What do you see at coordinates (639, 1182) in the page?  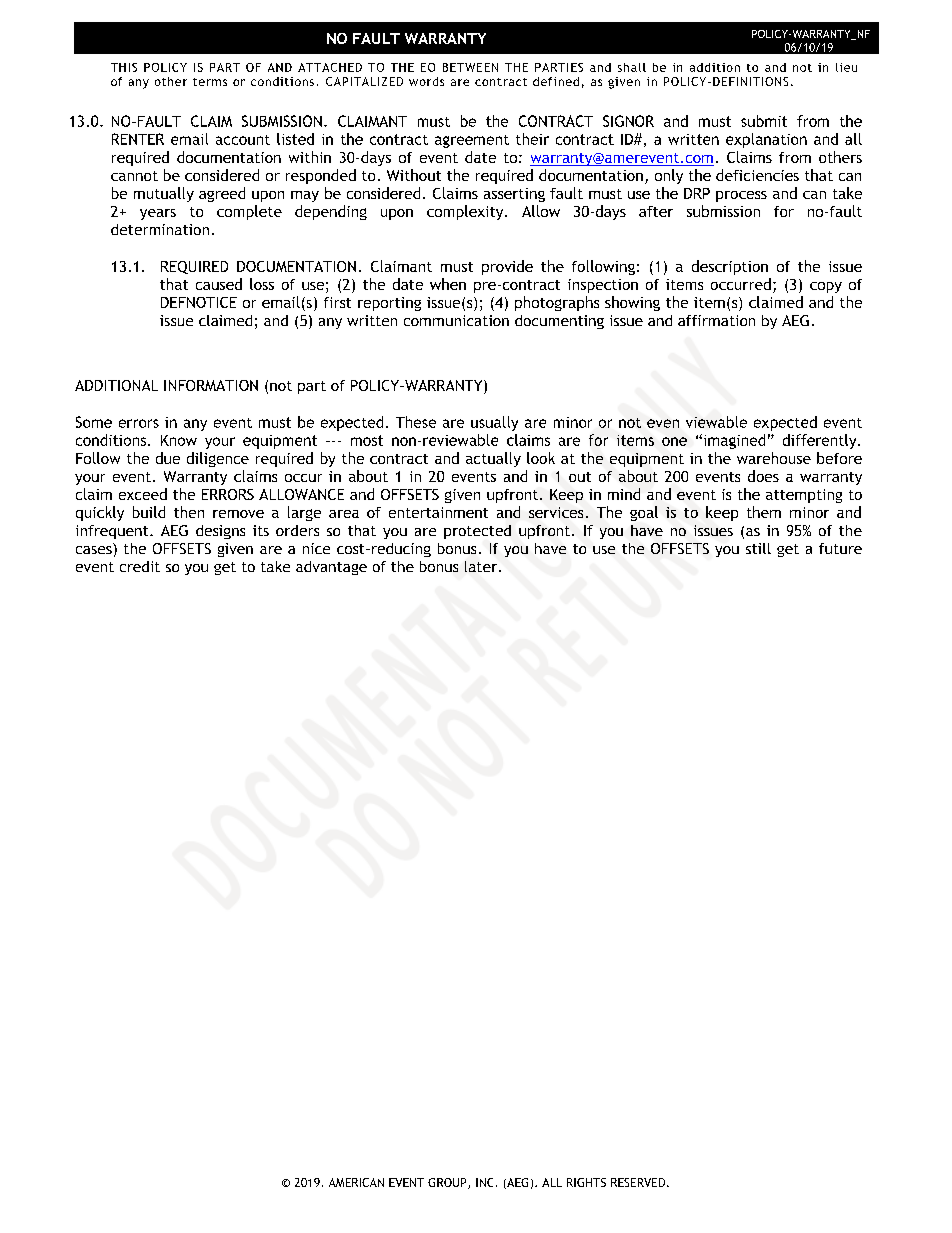 I see `RESERVED` at bounding box center [639, 1182].
